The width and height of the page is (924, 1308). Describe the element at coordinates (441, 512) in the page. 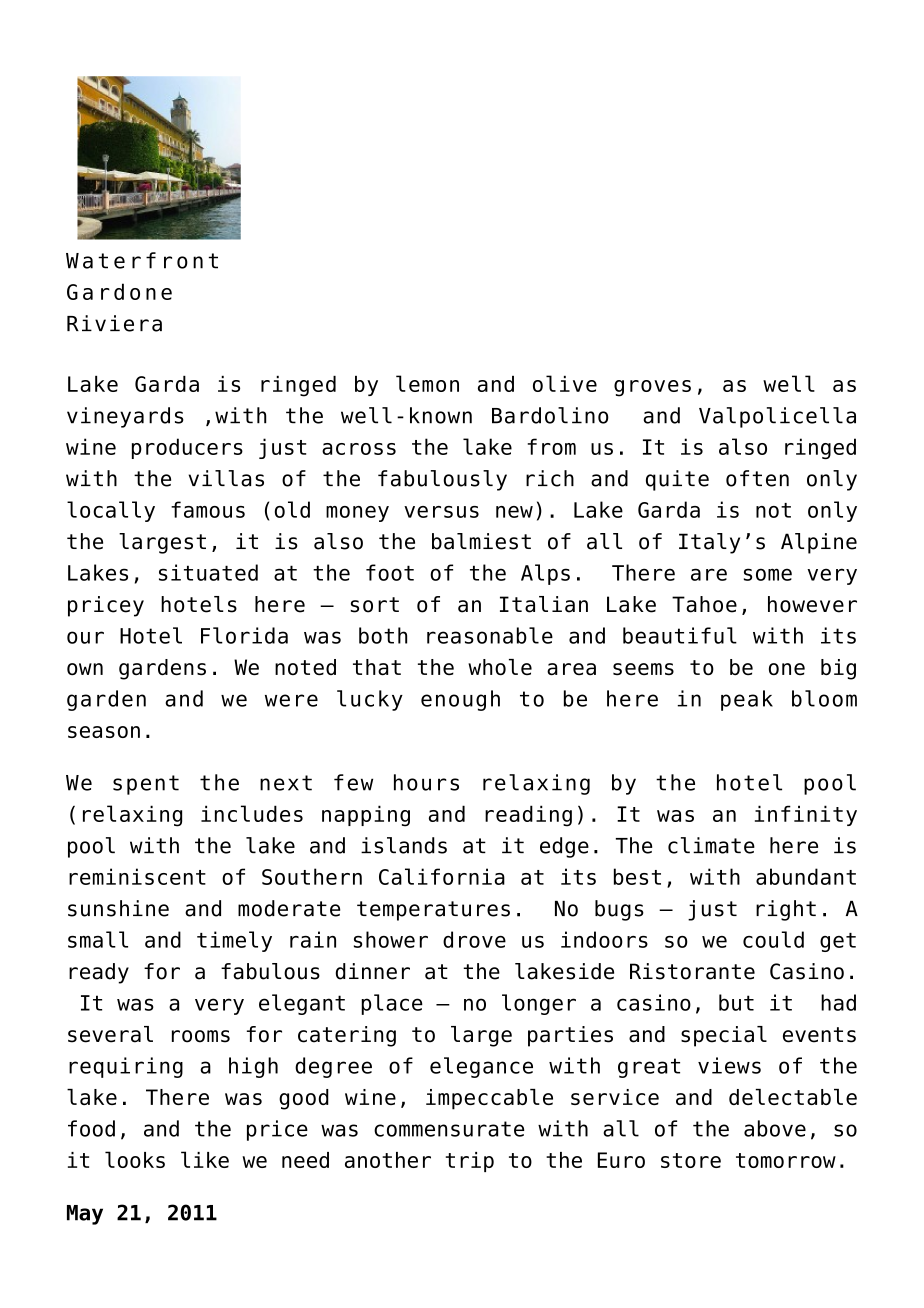

I see `versus` at that location.
